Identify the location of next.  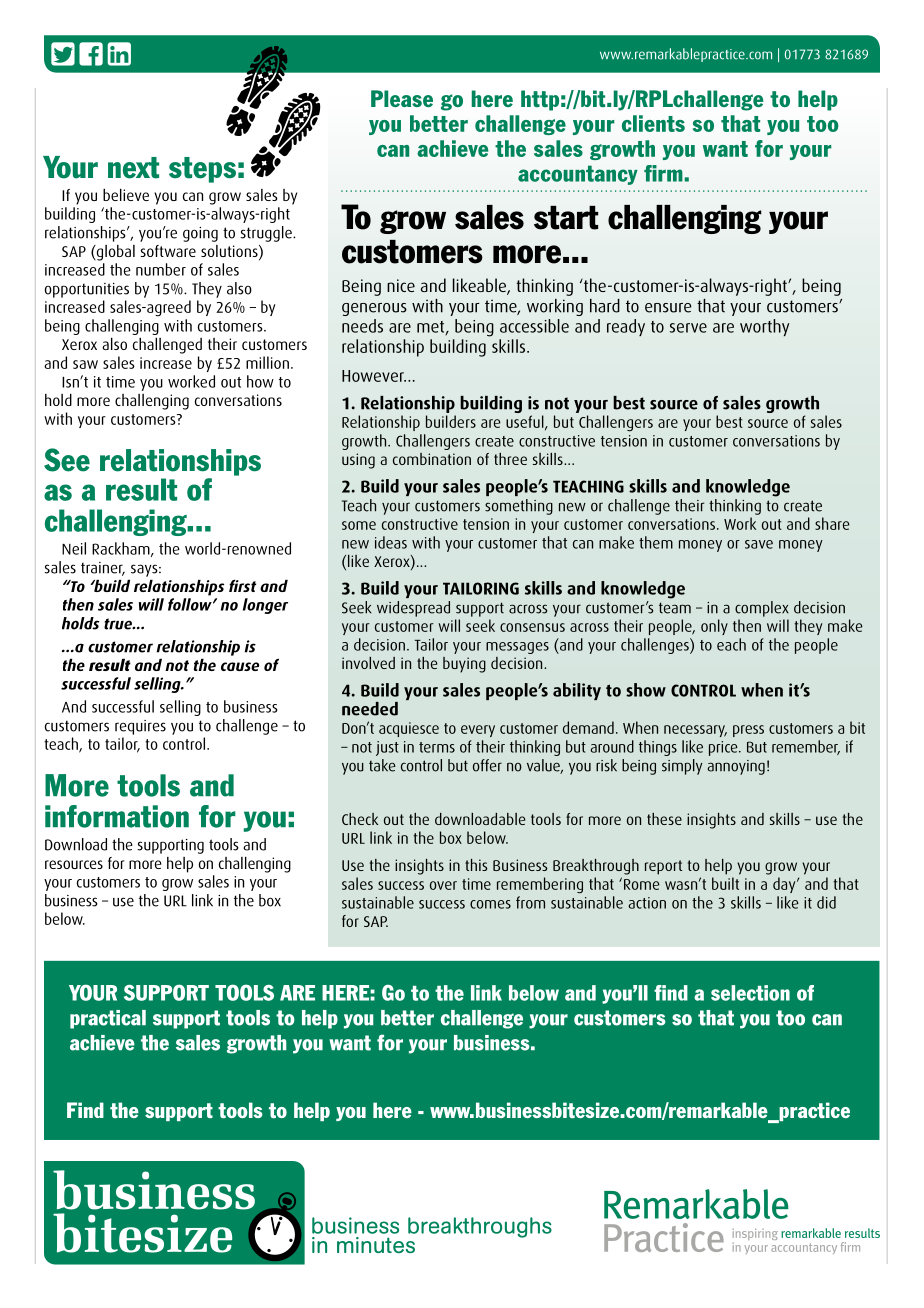
(133, 168).
